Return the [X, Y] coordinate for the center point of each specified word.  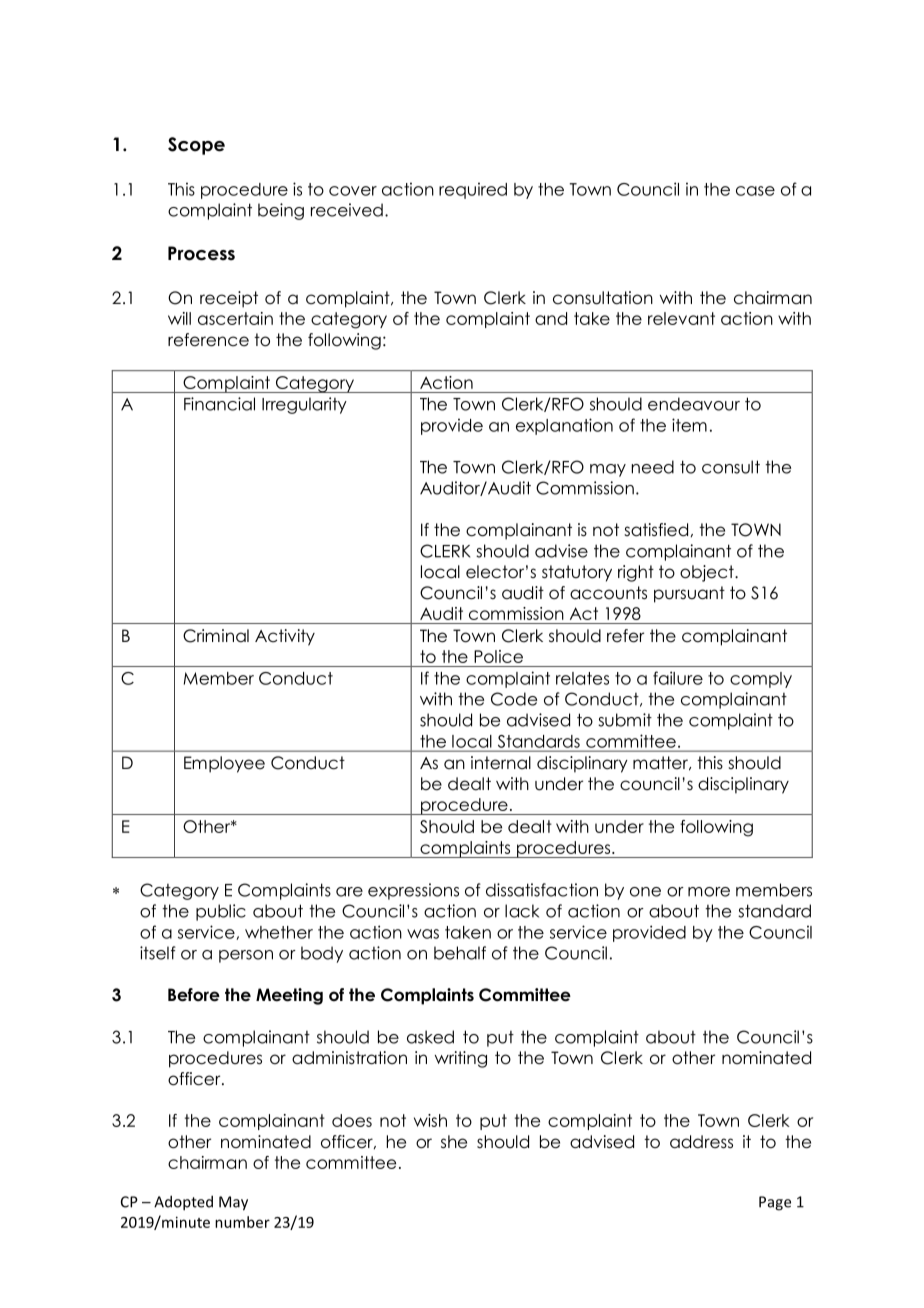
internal [501, 763]
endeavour [694, 404]
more [709, 892]
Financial [219, 404]
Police [498, 656]
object [708, 573]
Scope [196, 146]
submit [625, 720]
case [755, 191]
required [473, 190]
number [242, 1222]
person [246, 956]
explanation [564, 426]
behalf [460, 953]
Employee [224, 764]
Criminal [216, 636]
